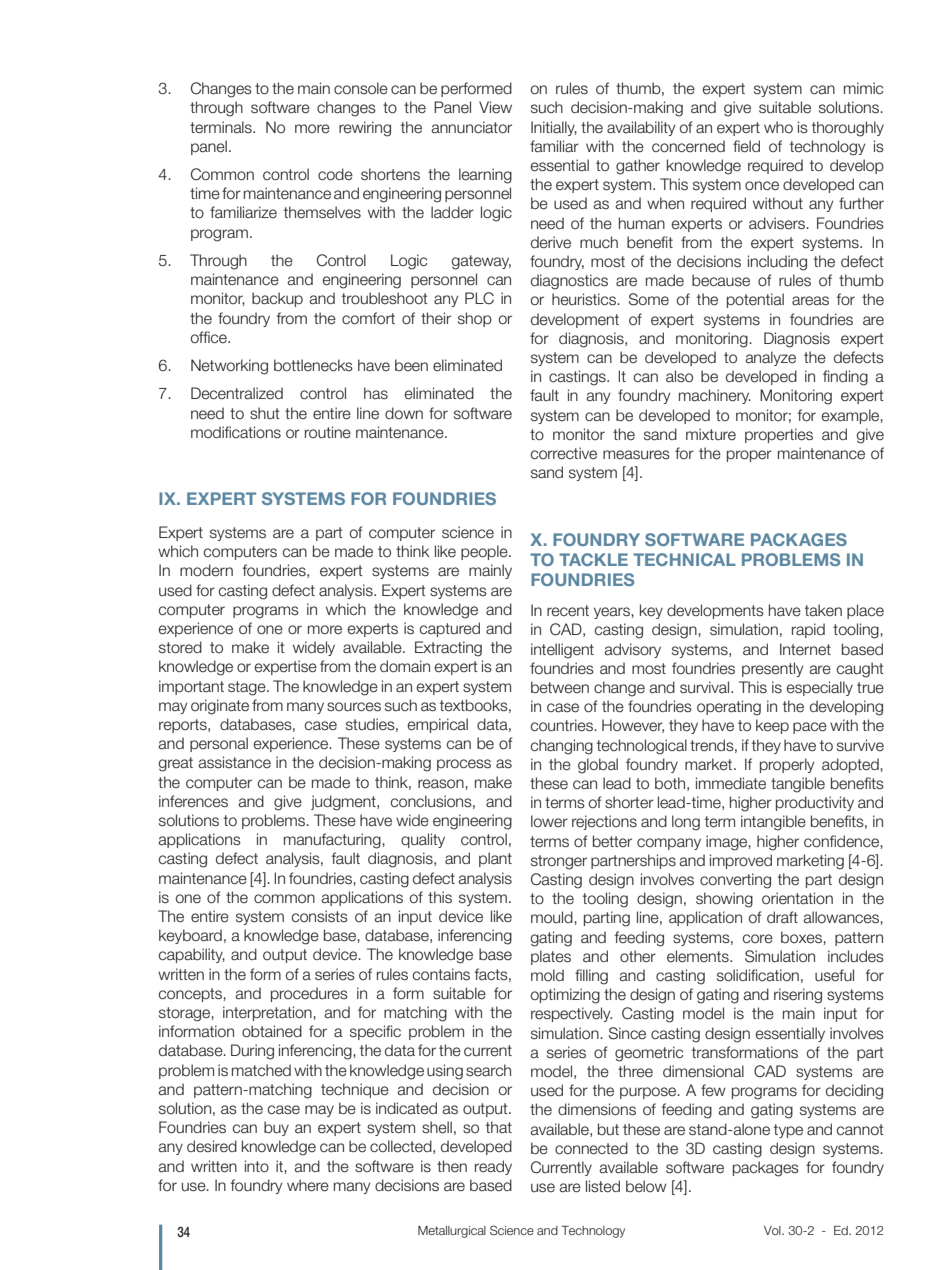 This document has height=1270, width=952. What do you see at coordinates (320, 916) in the document?
I see `consists` at bounding box center [320, 916].
